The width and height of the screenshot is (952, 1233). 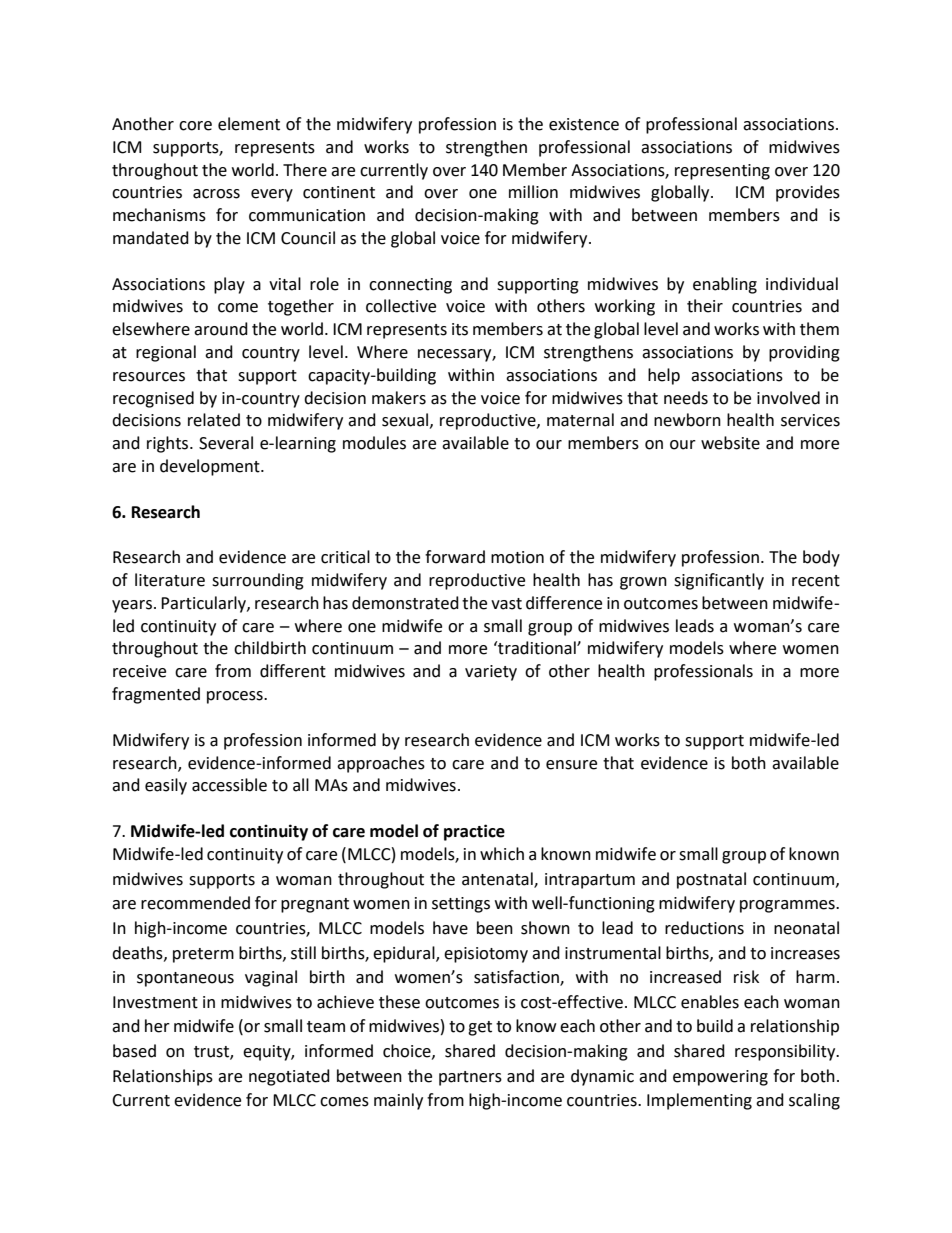 I want to click on empowering, so click(x=720, y=1078).
